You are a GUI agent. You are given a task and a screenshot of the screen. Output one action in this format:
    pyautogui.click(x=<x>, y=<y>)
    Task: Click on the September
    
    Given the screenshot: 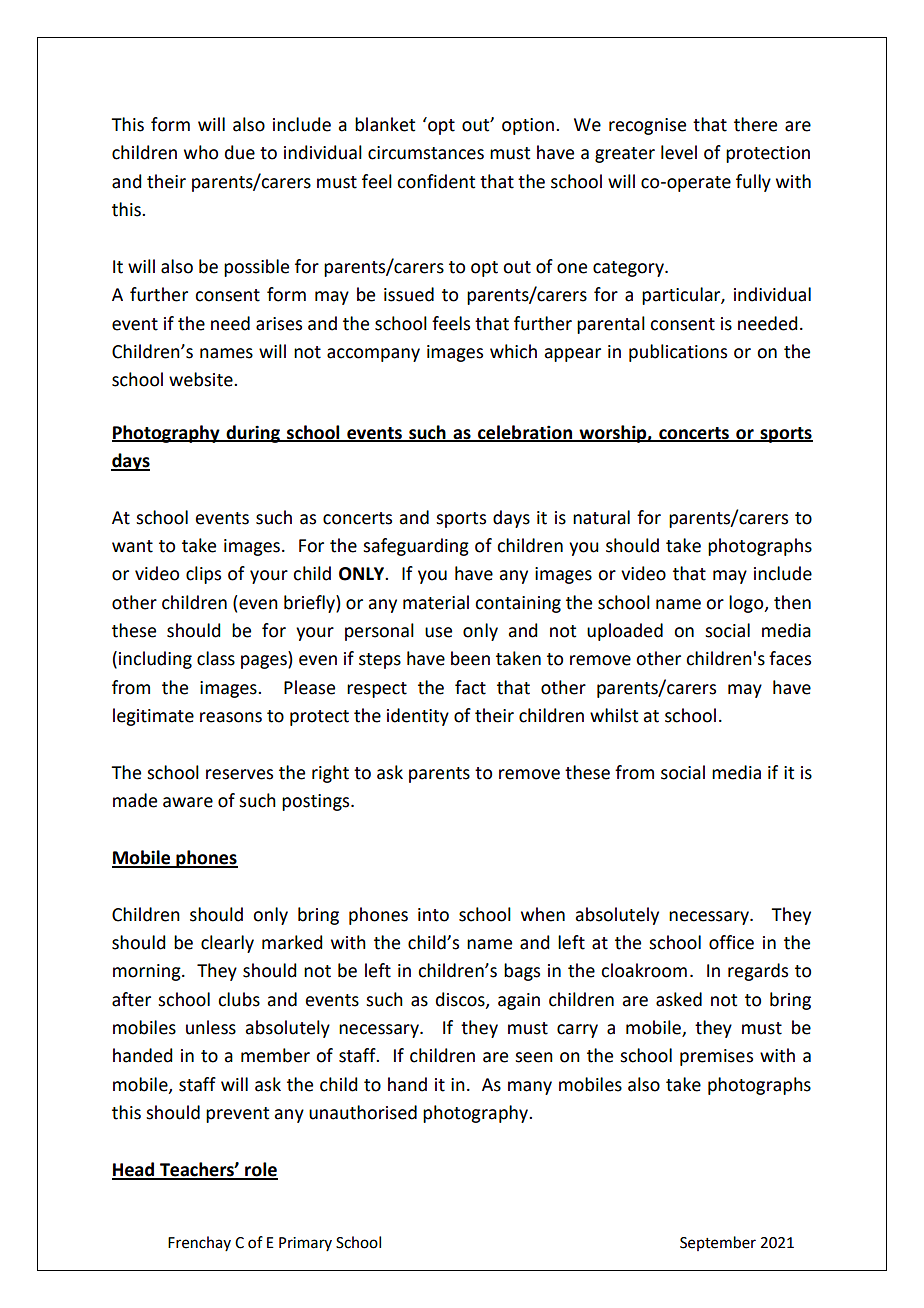 What is the action you would take?
    pyautogui.click(x=718, y=1243)
